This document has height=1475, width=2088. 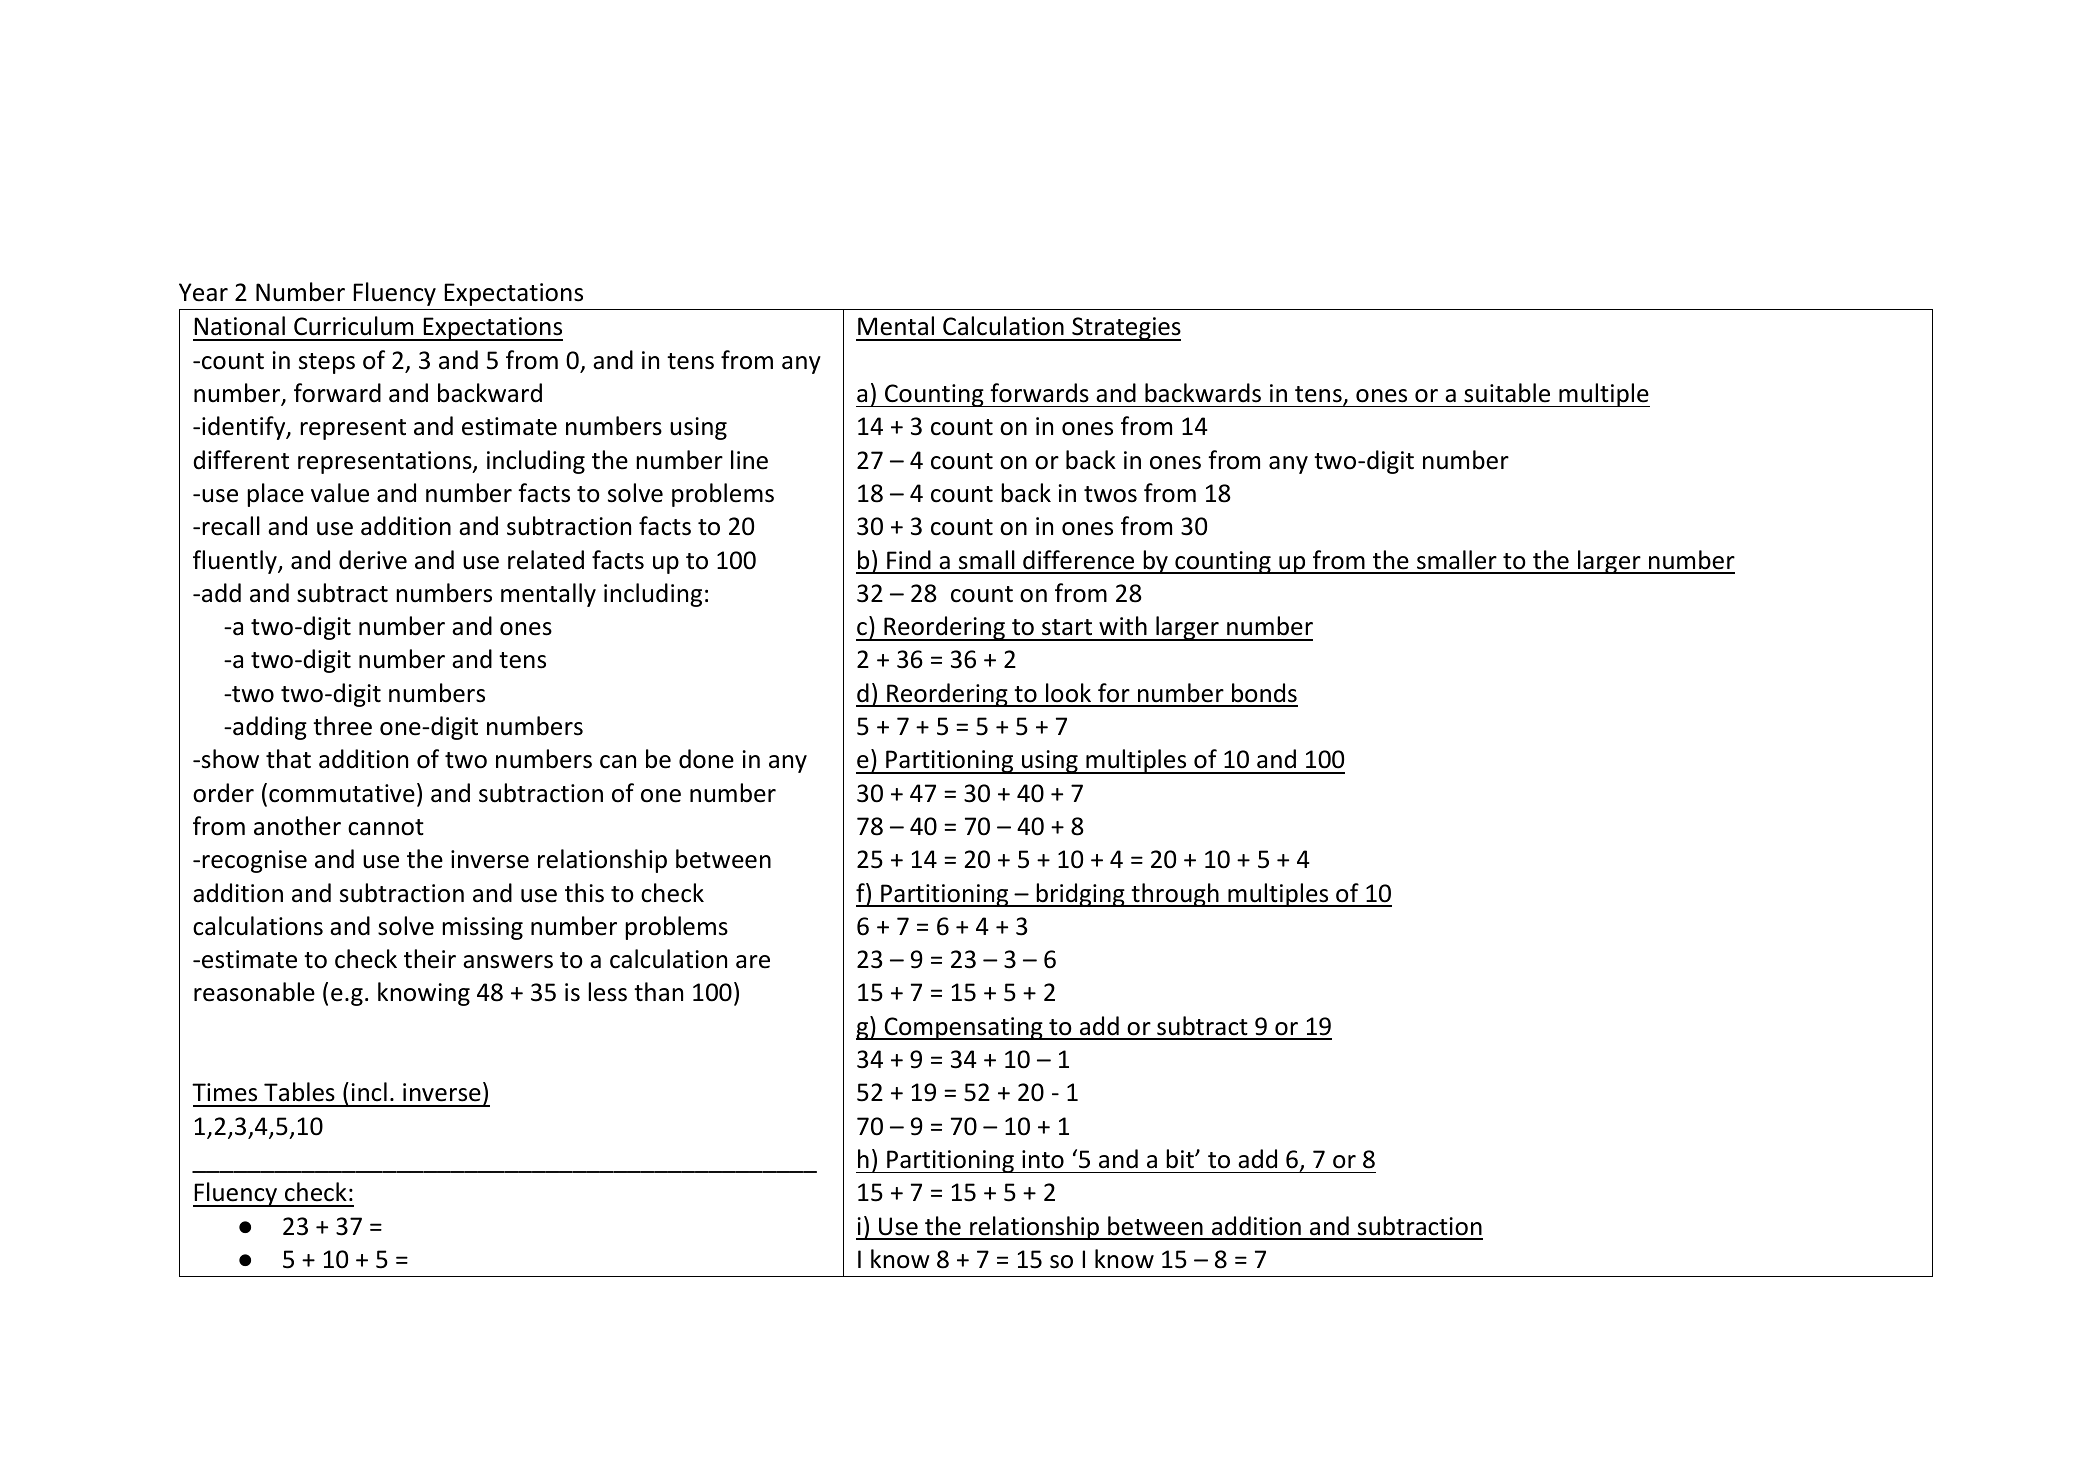 I want to click on bit, so click(x=1181, y=1159).
